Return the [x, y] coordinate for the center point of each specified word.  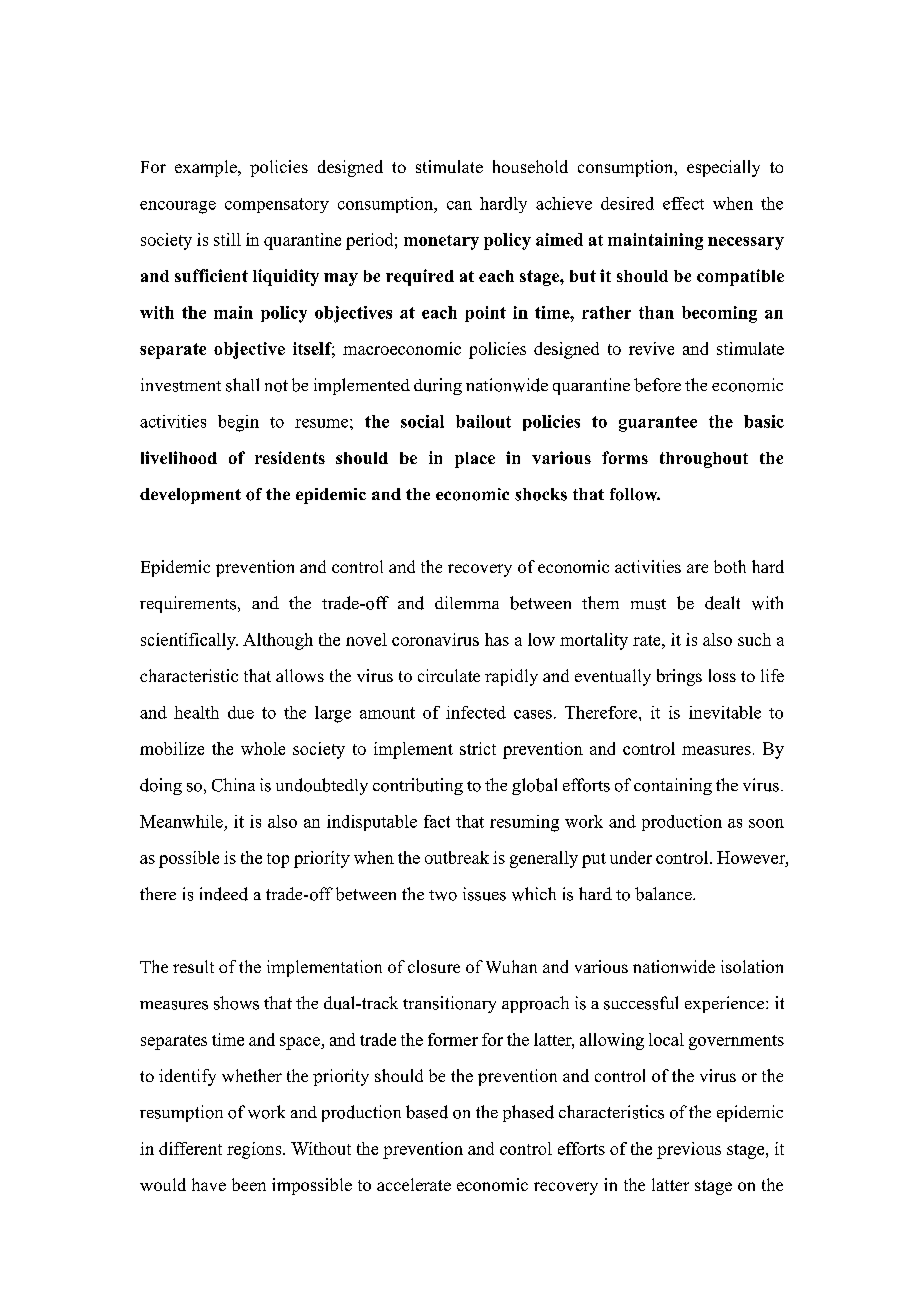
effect [683, 203]
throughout [704, 460]
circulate [449, 675]
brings [679, 677]
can [459, 205]
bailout [483, 421]
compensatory [277, 205]
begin [238, 423]
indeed [224, 894]
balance [664, 894]
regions [255, 1150]
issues [484, 894]
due [241, 712]
